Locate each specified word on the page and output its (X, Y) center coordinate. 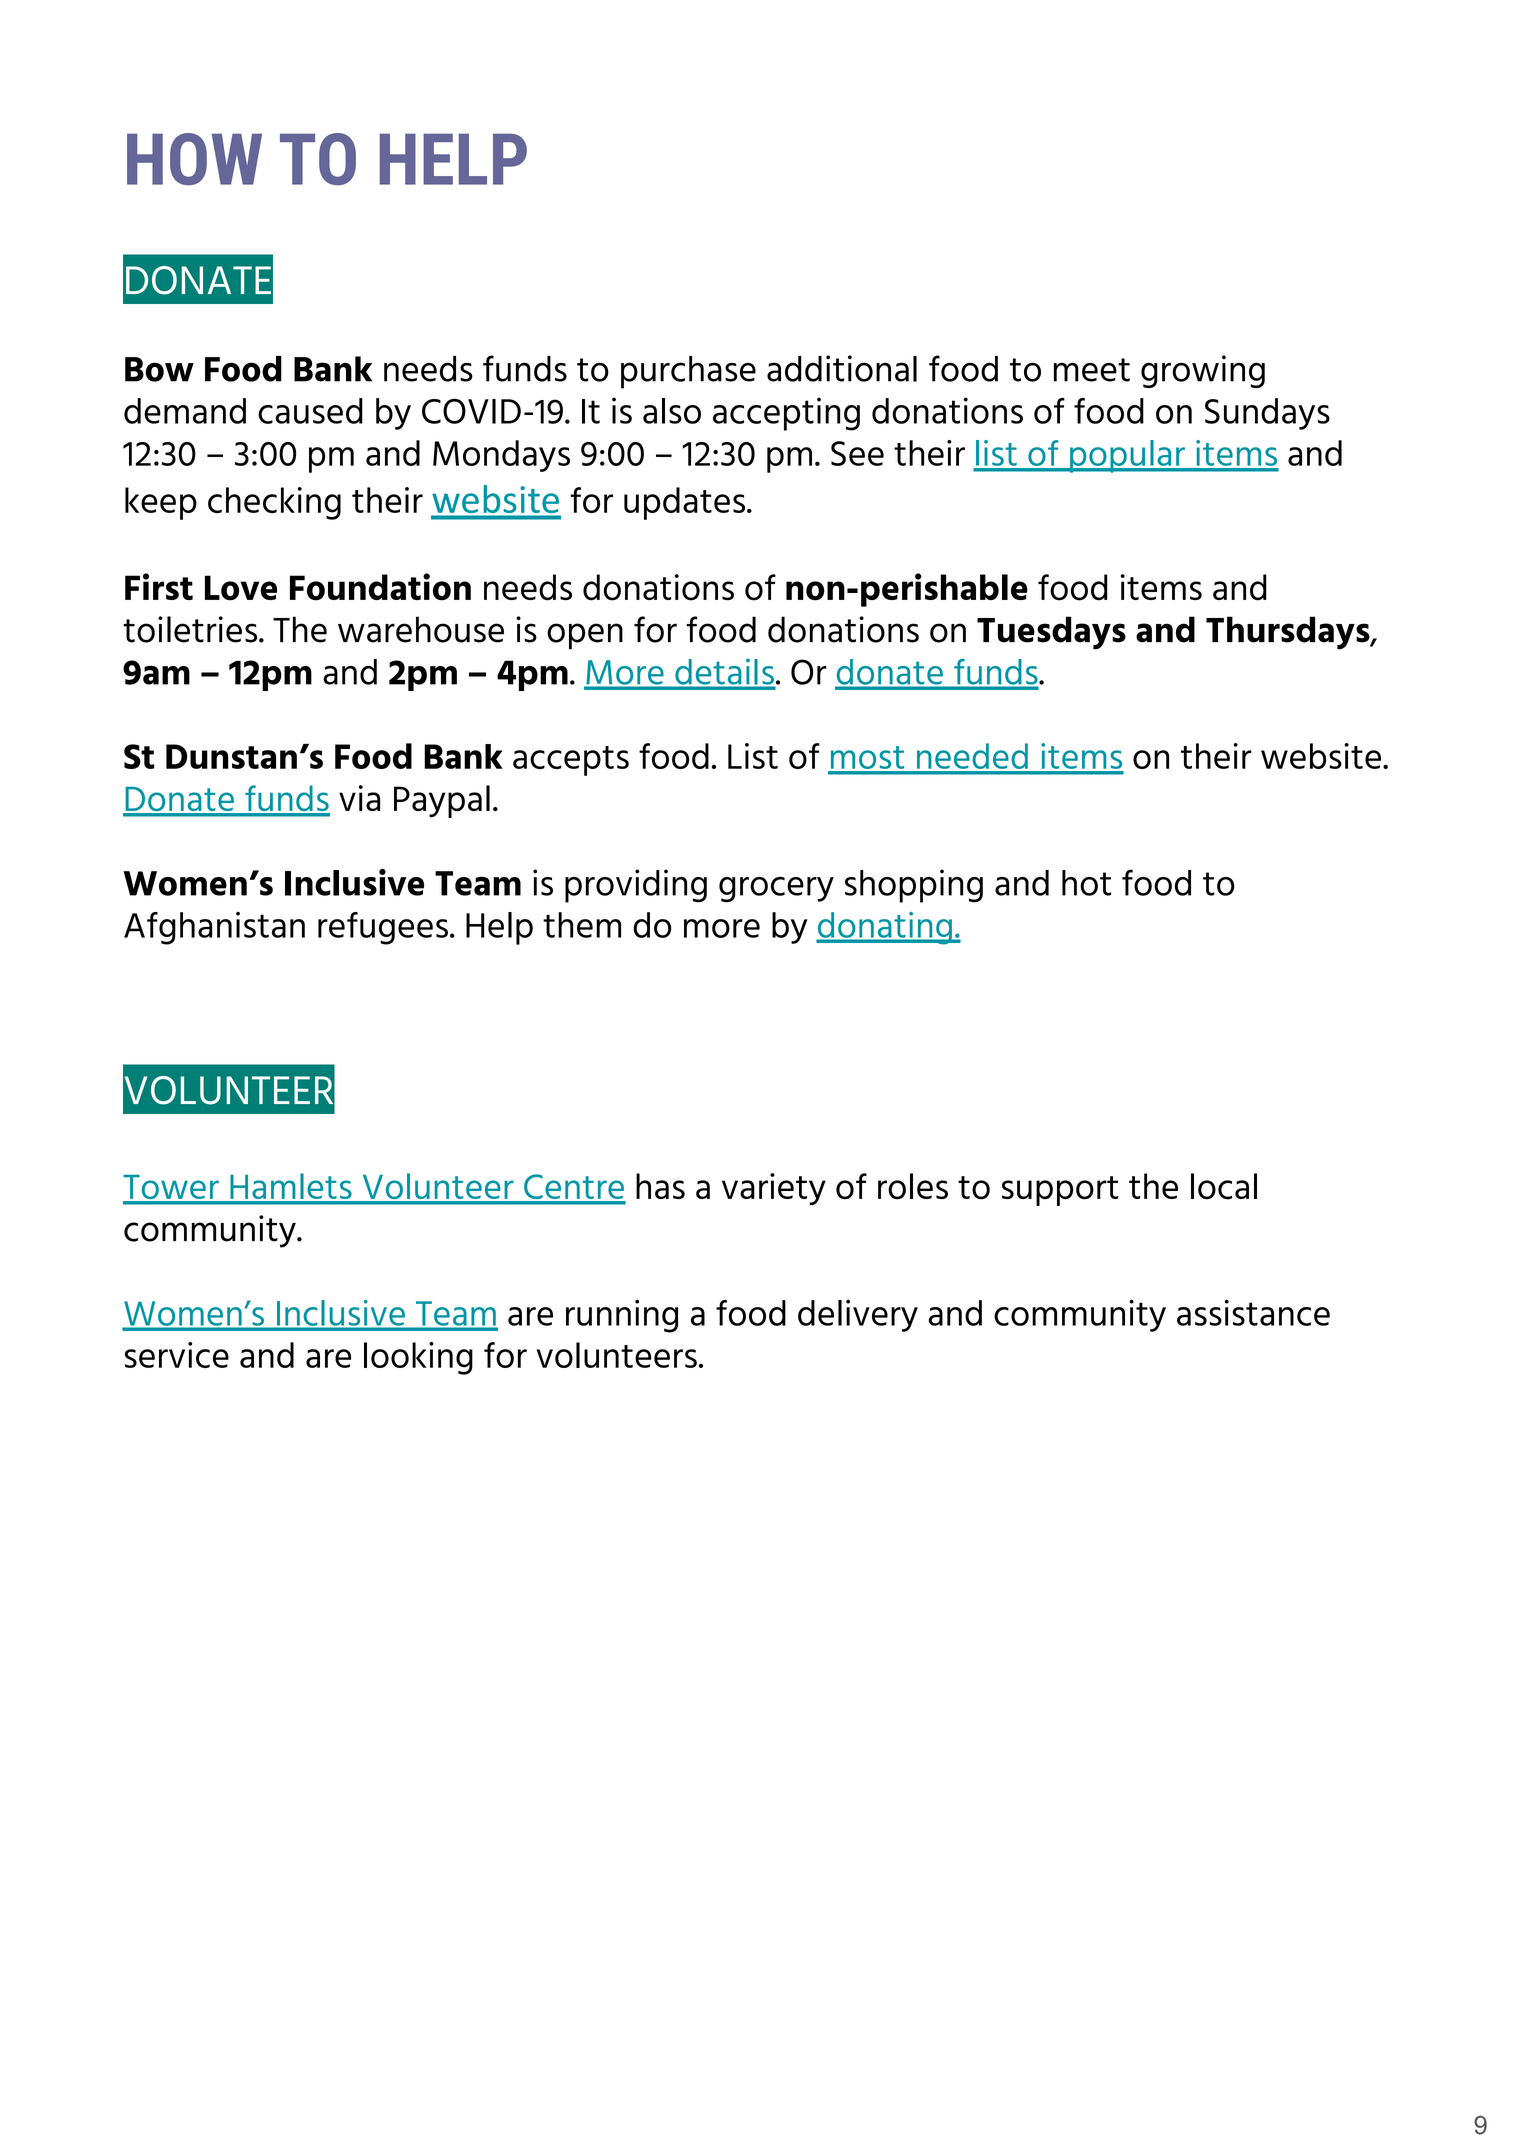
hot (1086, 883)
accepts (571, 761)
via (359, 798)
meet (1092, 370)
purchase (688, 372)
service (177, 1355)
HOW (194, 159)
